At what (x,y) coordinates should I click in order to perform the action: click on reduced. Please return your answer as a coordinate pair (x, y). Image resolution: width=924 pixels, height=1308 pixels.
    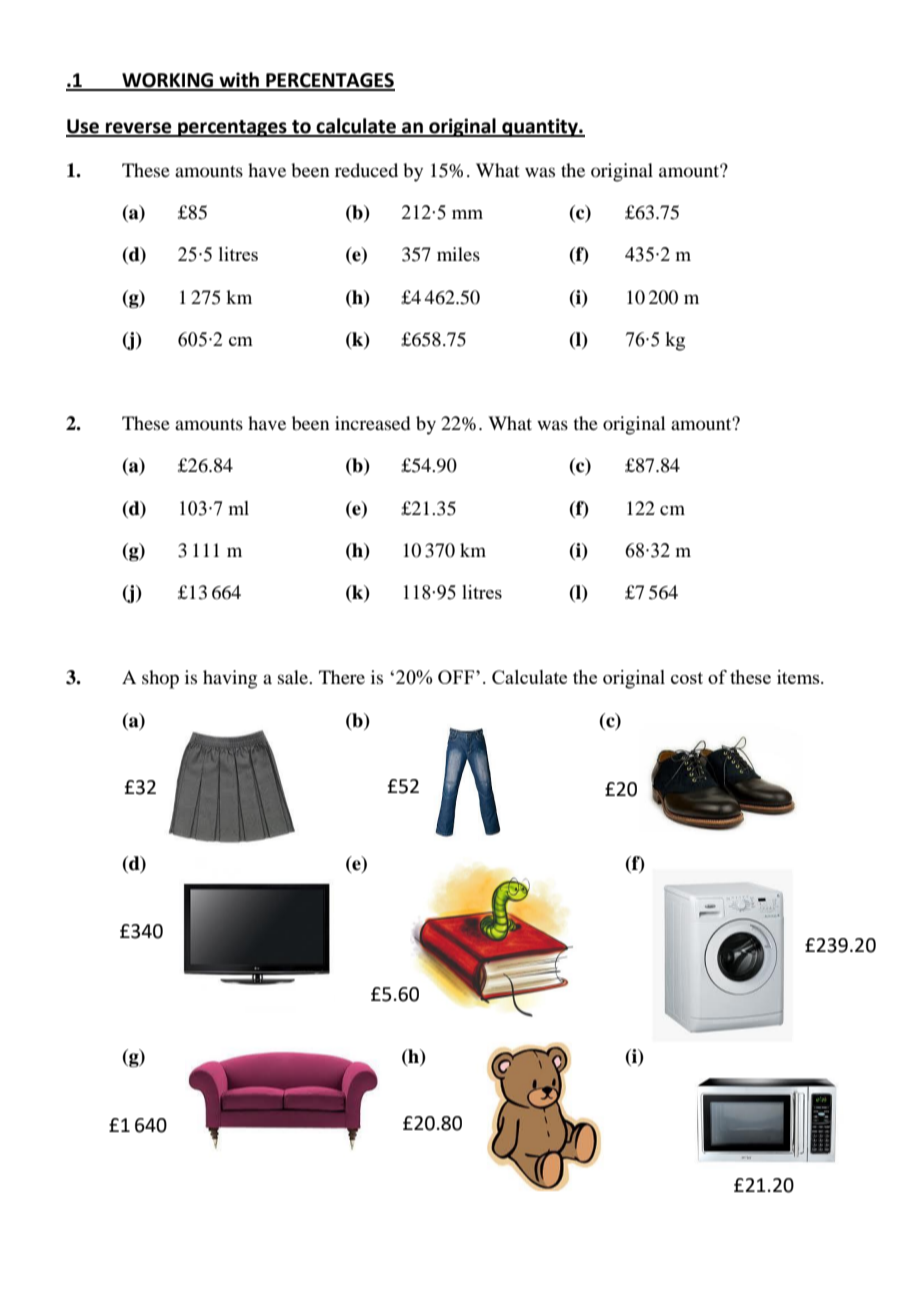
    Looking at the image, I should click on (366, 170).
